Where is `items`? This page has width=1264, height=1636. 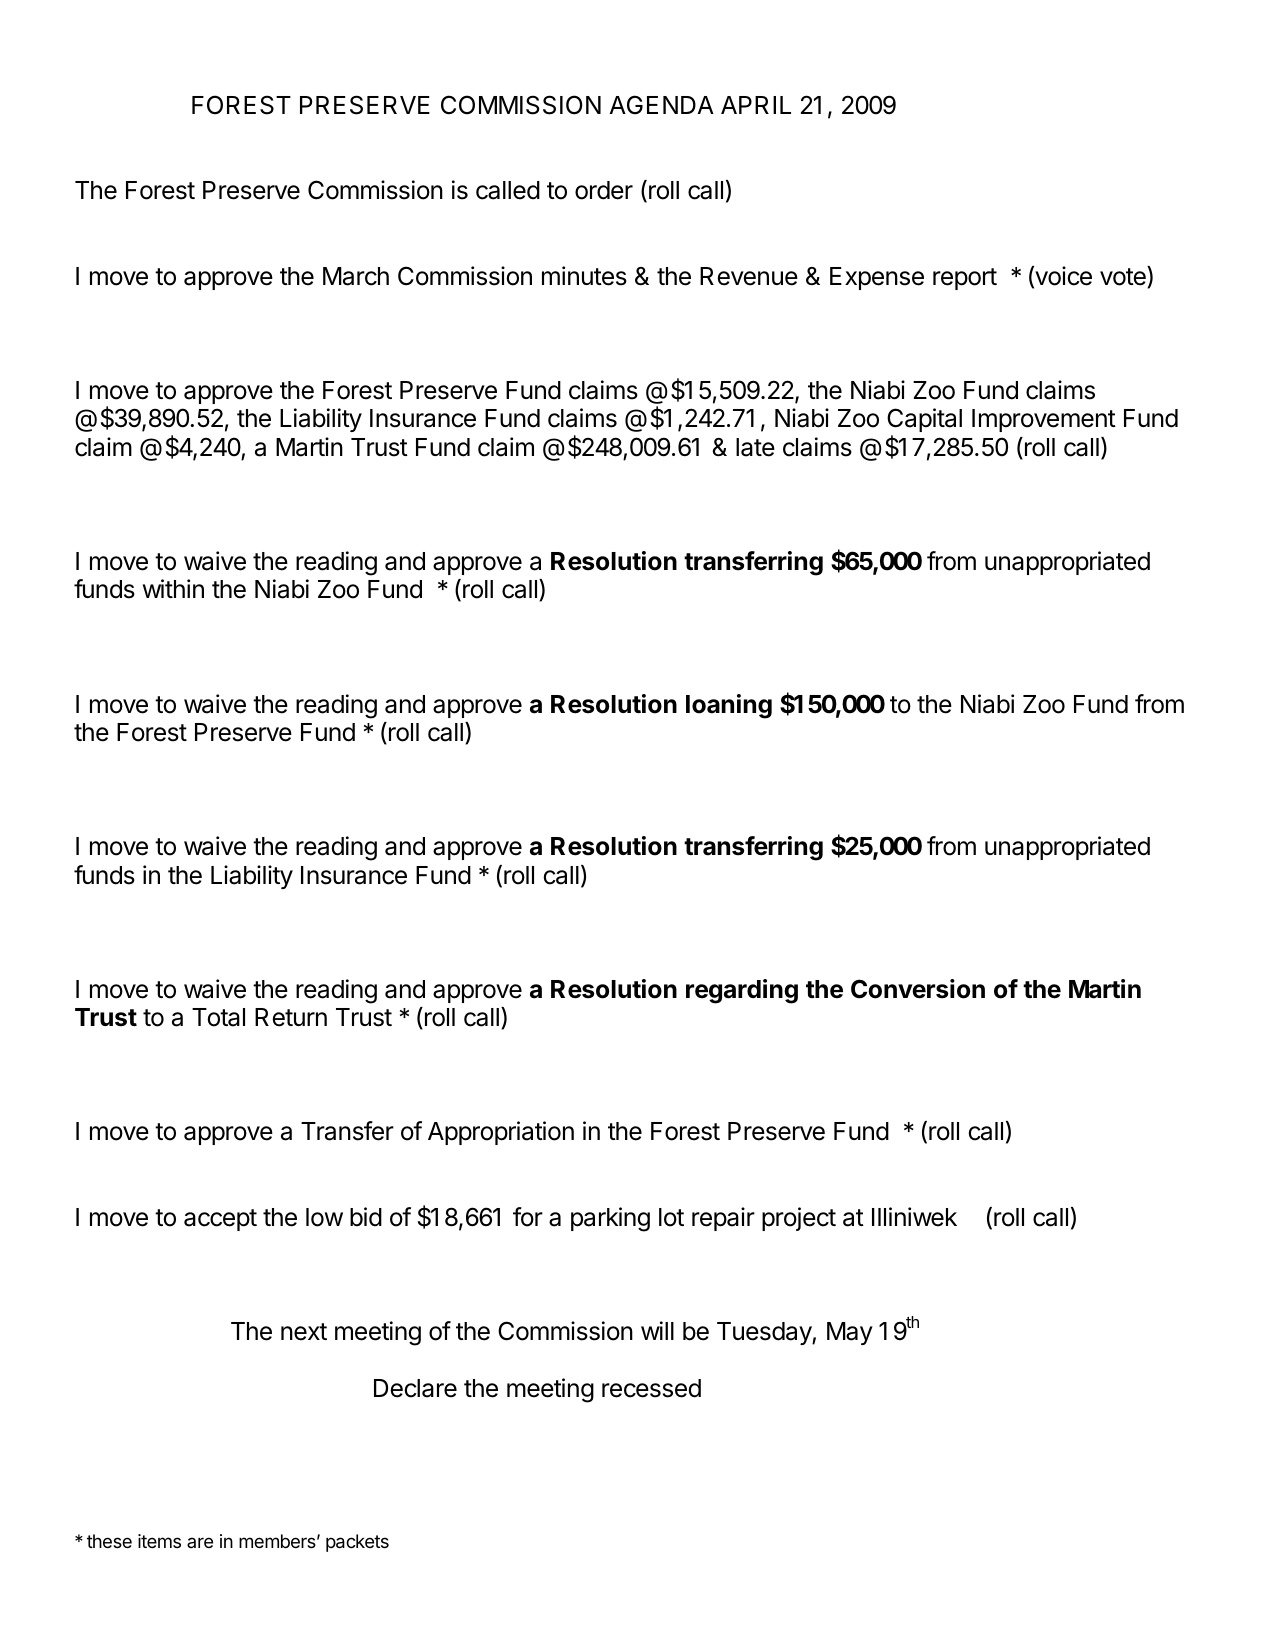 items is located at coordinates (159, 1541).
